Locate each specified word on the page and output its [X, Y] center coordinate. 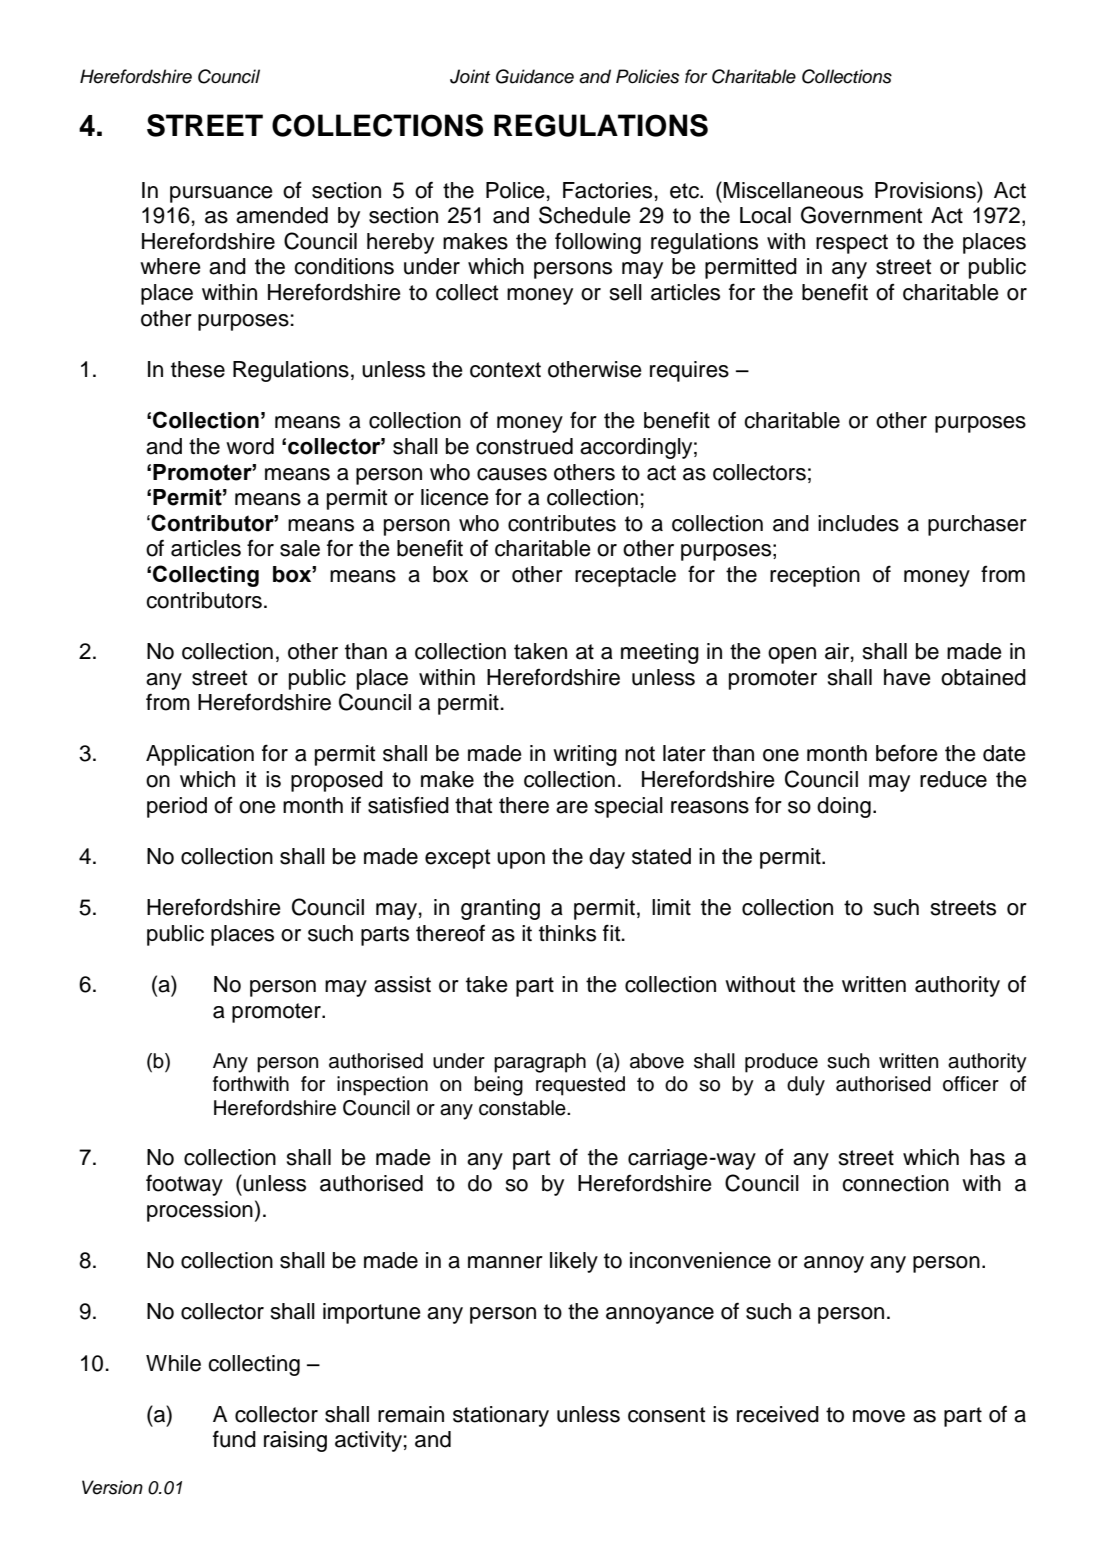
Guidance [535, 76]
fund [234, 1439]
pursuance [221, 194]
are [572, 807]
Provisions [926, 190]
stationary [501, 1416]
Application [200, 755]
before [907, 753]
